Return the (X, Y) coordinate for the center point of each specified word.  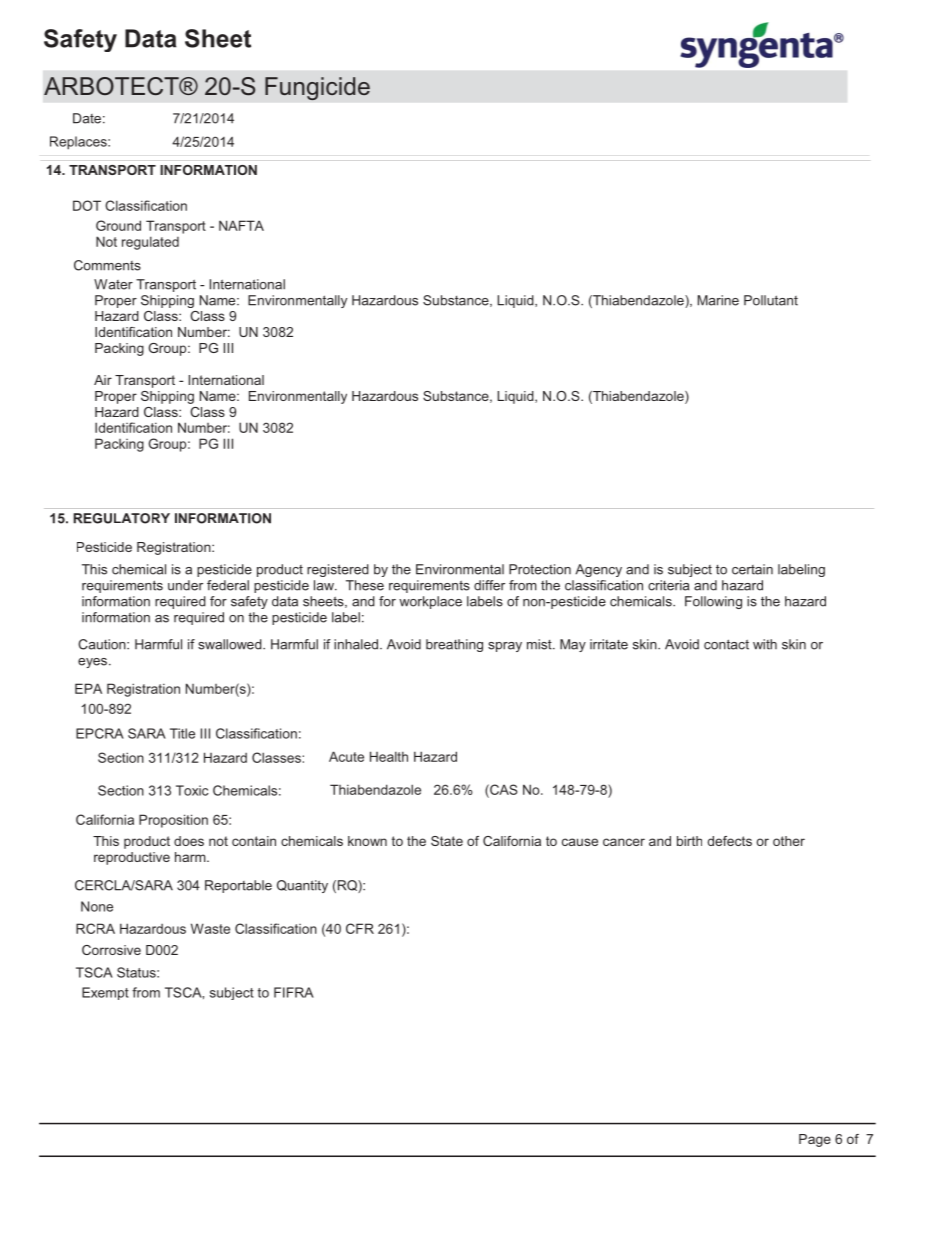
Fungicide (317, 89)
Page (815, 1140)
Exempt (105, 993)
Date (87, 118)
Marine (718, 300)
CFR (360, 928)
